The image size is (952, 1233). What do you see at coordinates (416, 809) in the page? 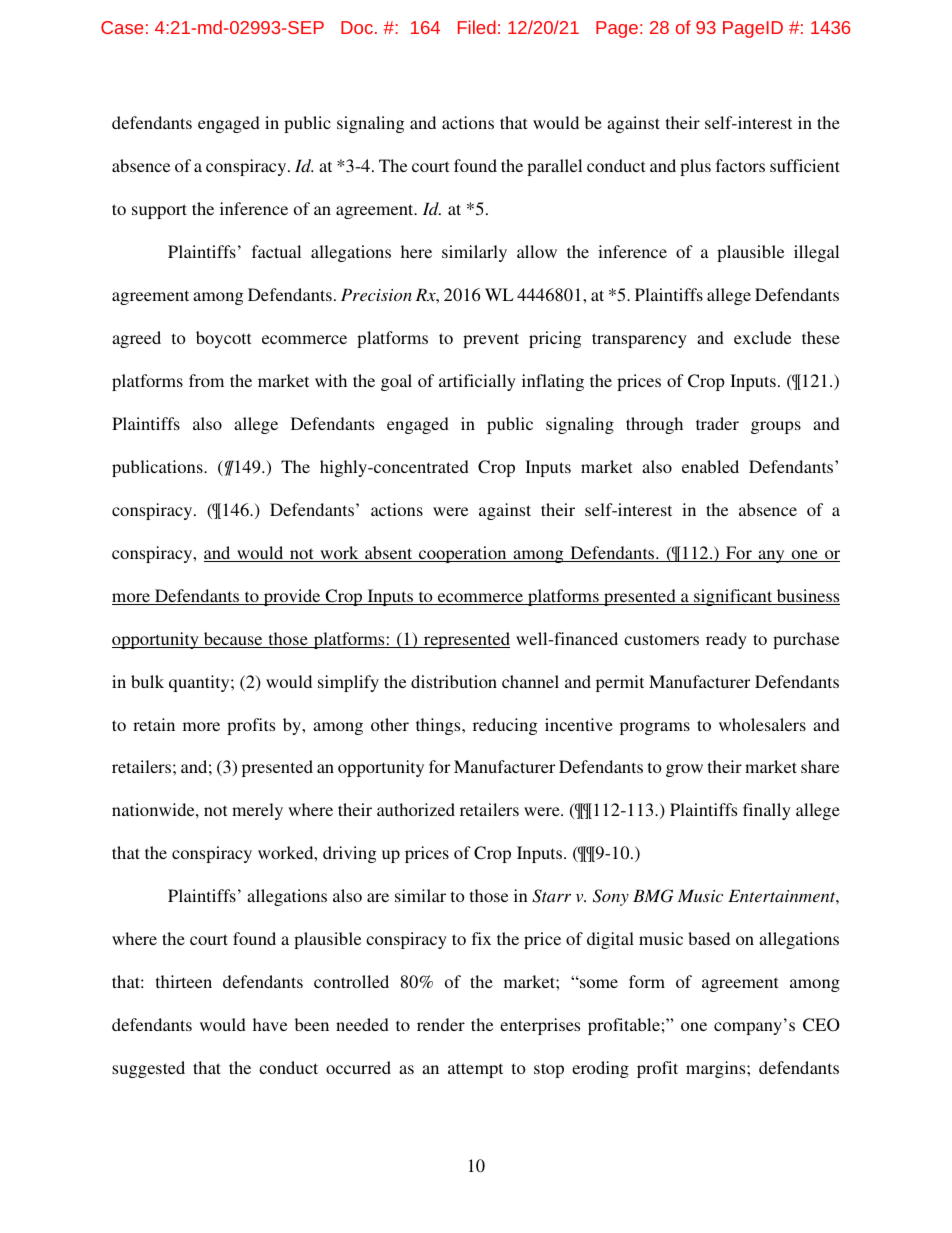
I see `authorized` at bounding box center [416, 809].
